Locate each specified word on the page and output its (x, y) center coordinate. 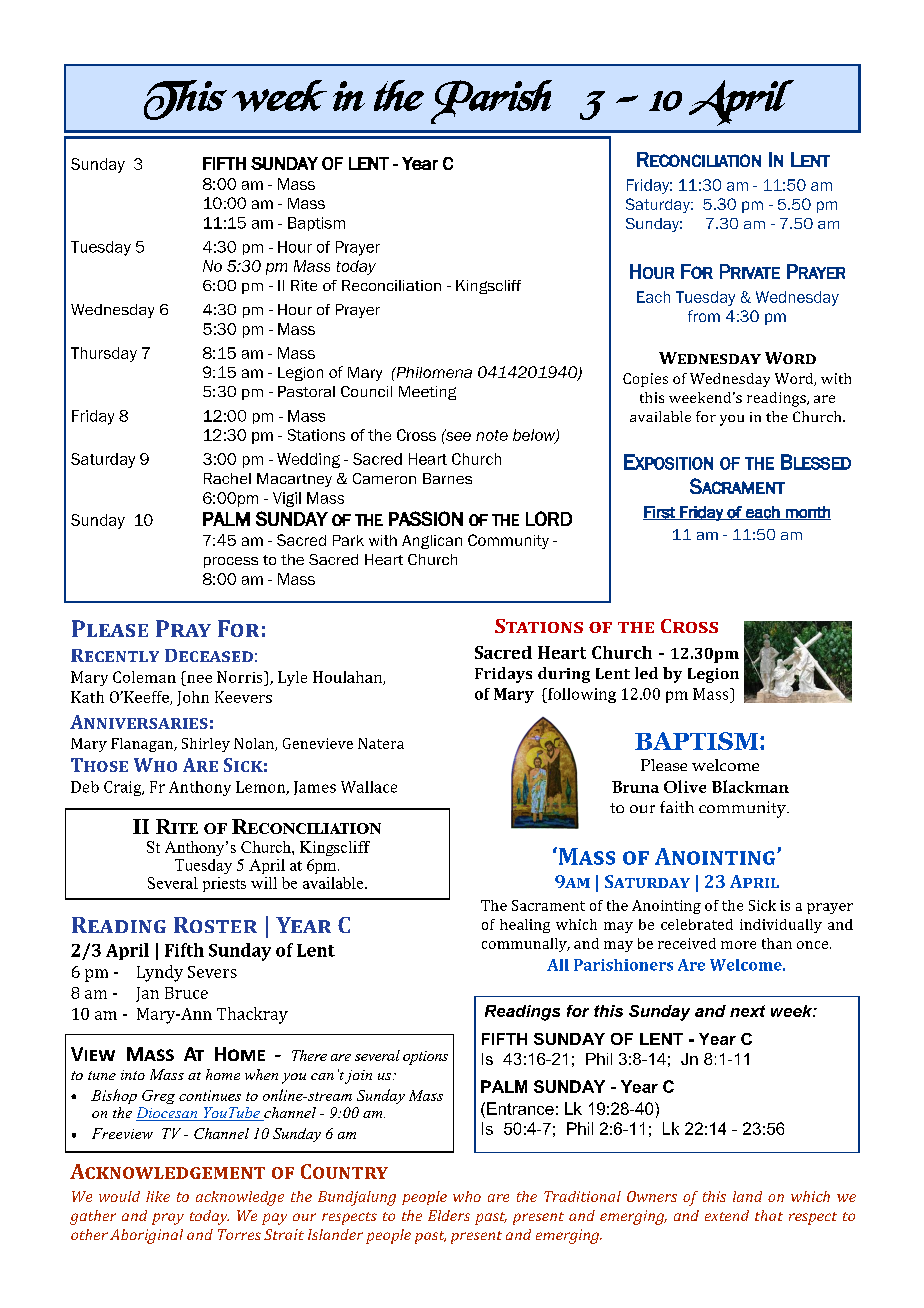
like (158, 1196)
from (704, 316)
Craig (124, 788)
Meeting (427, 393)
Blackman (750, 786)
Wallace (369, 787)
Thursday (104, 354)
